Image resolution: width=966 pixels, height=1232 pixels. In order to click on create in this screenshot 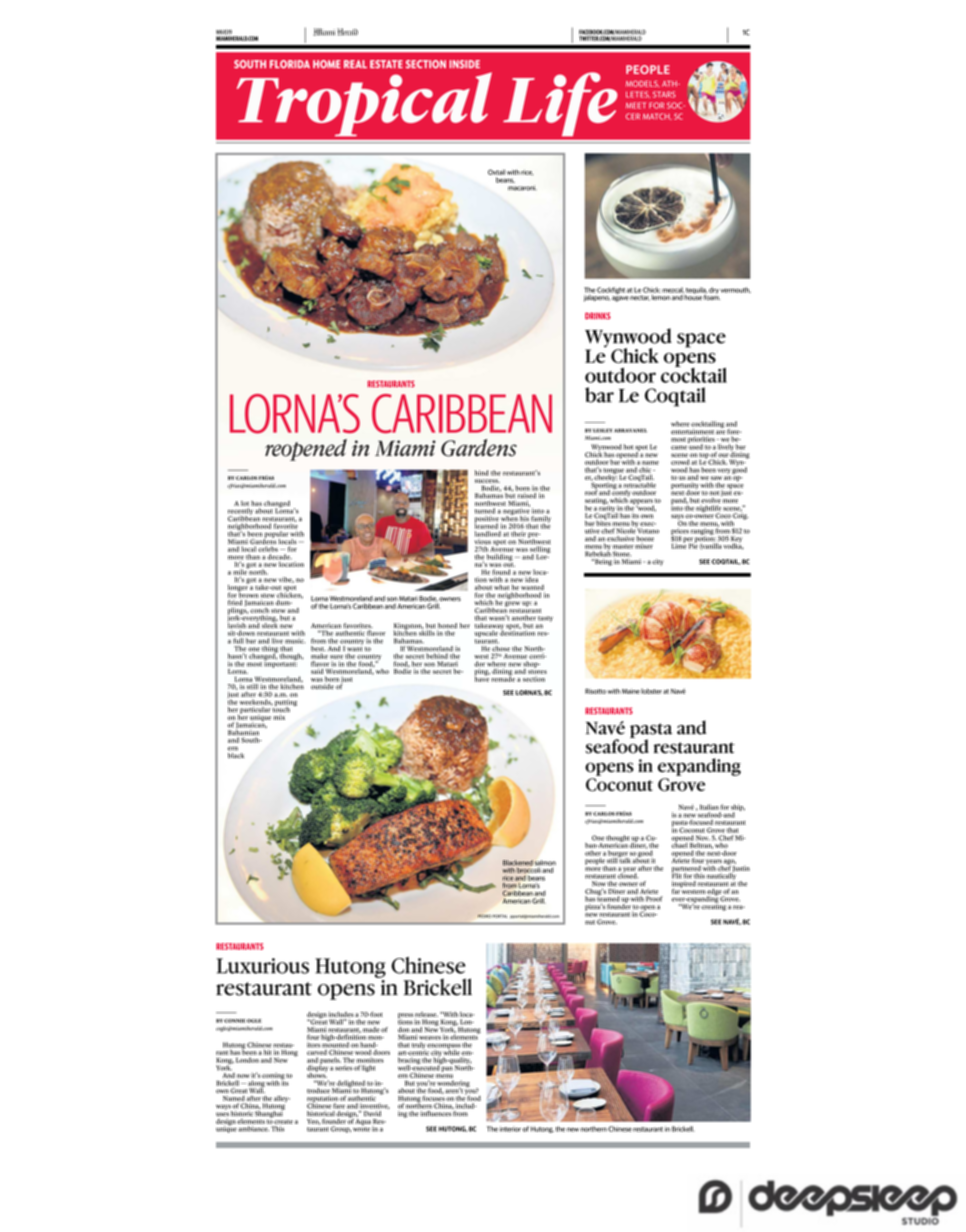, I will do `click(283, 1122)`.
